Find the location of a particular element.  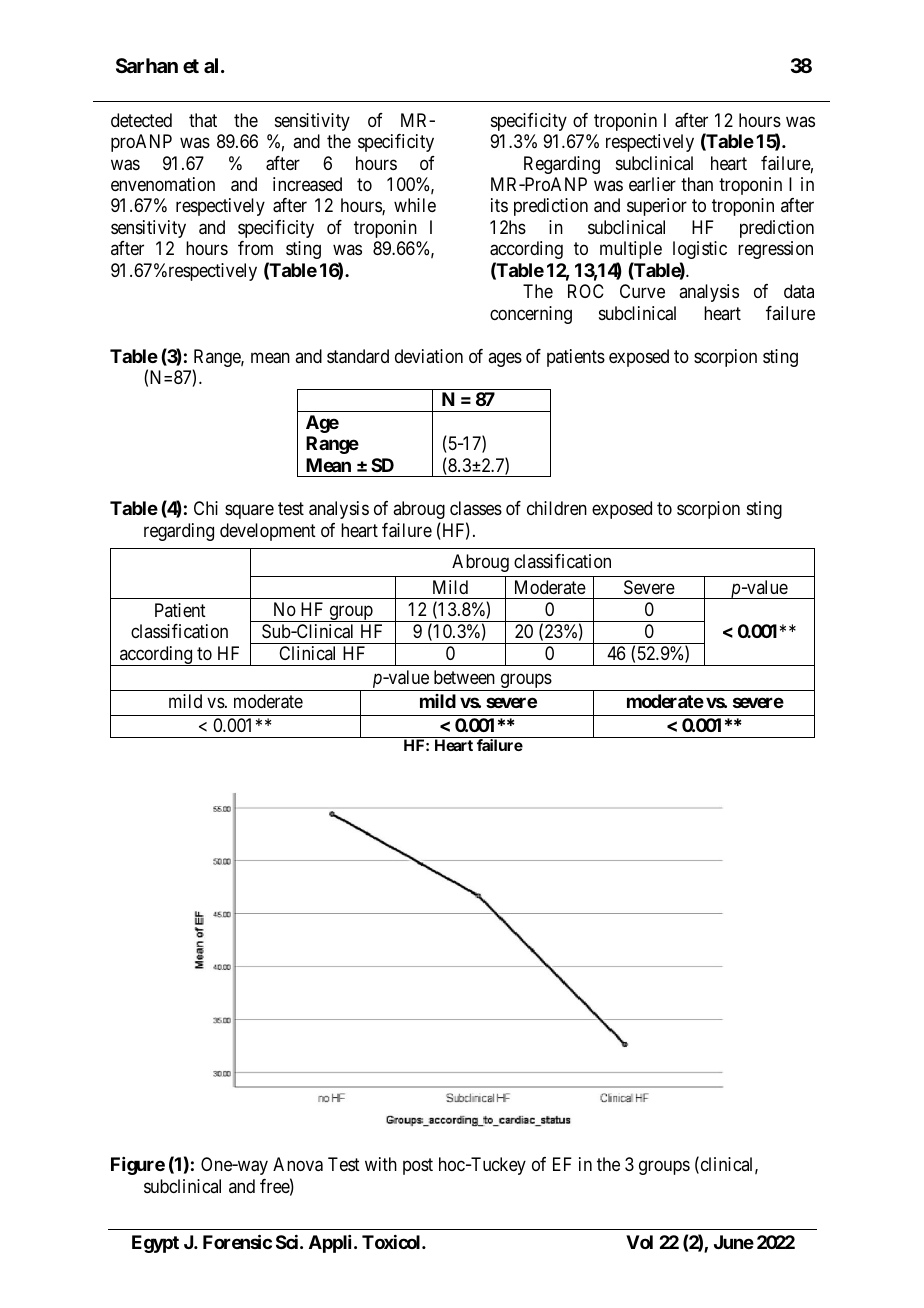

than is located at coordinates (697, 184).
